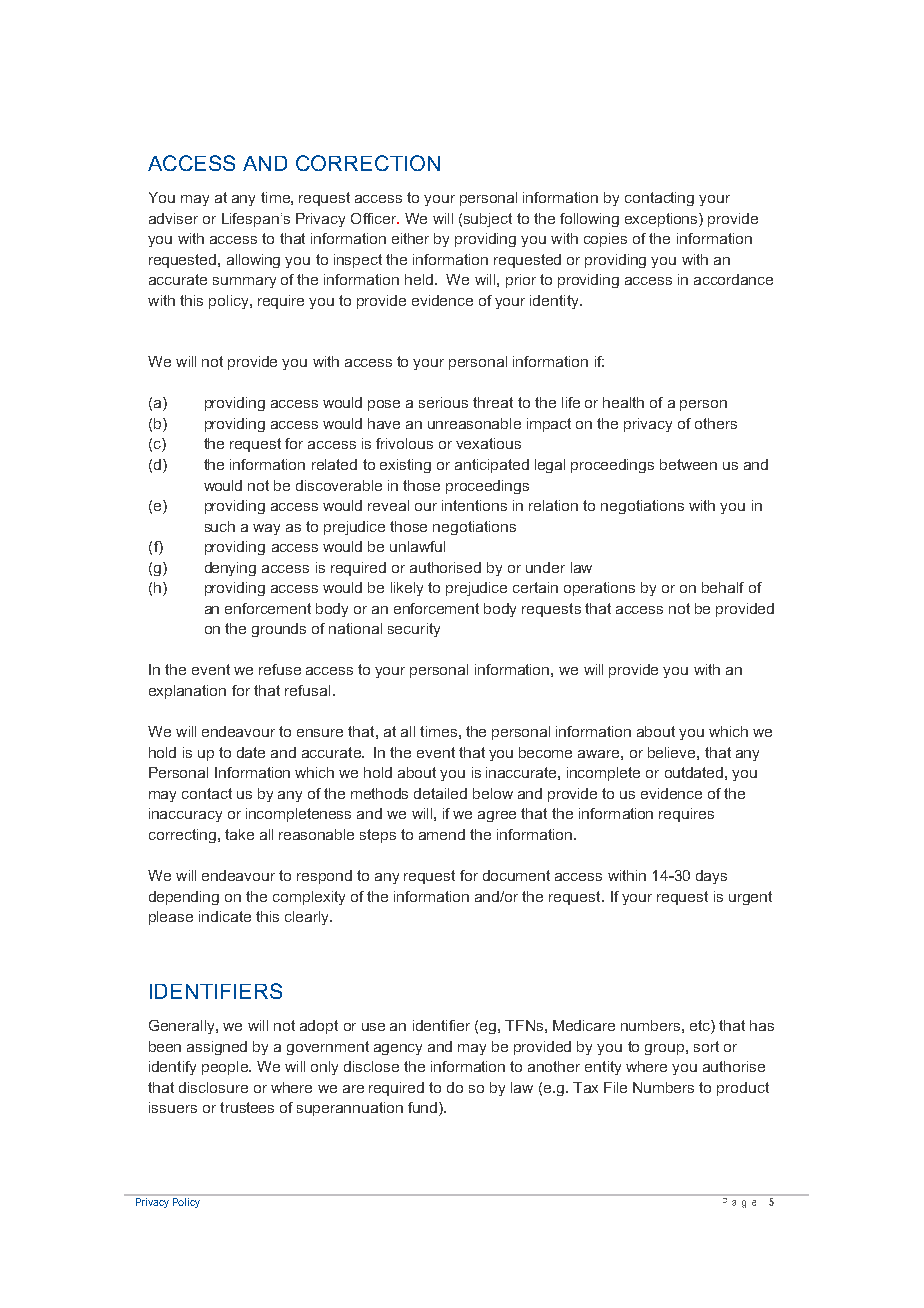 Image resolution: width=924 pixels, height=1308 pixels. I want to click on behalf, so click(723, 587).
